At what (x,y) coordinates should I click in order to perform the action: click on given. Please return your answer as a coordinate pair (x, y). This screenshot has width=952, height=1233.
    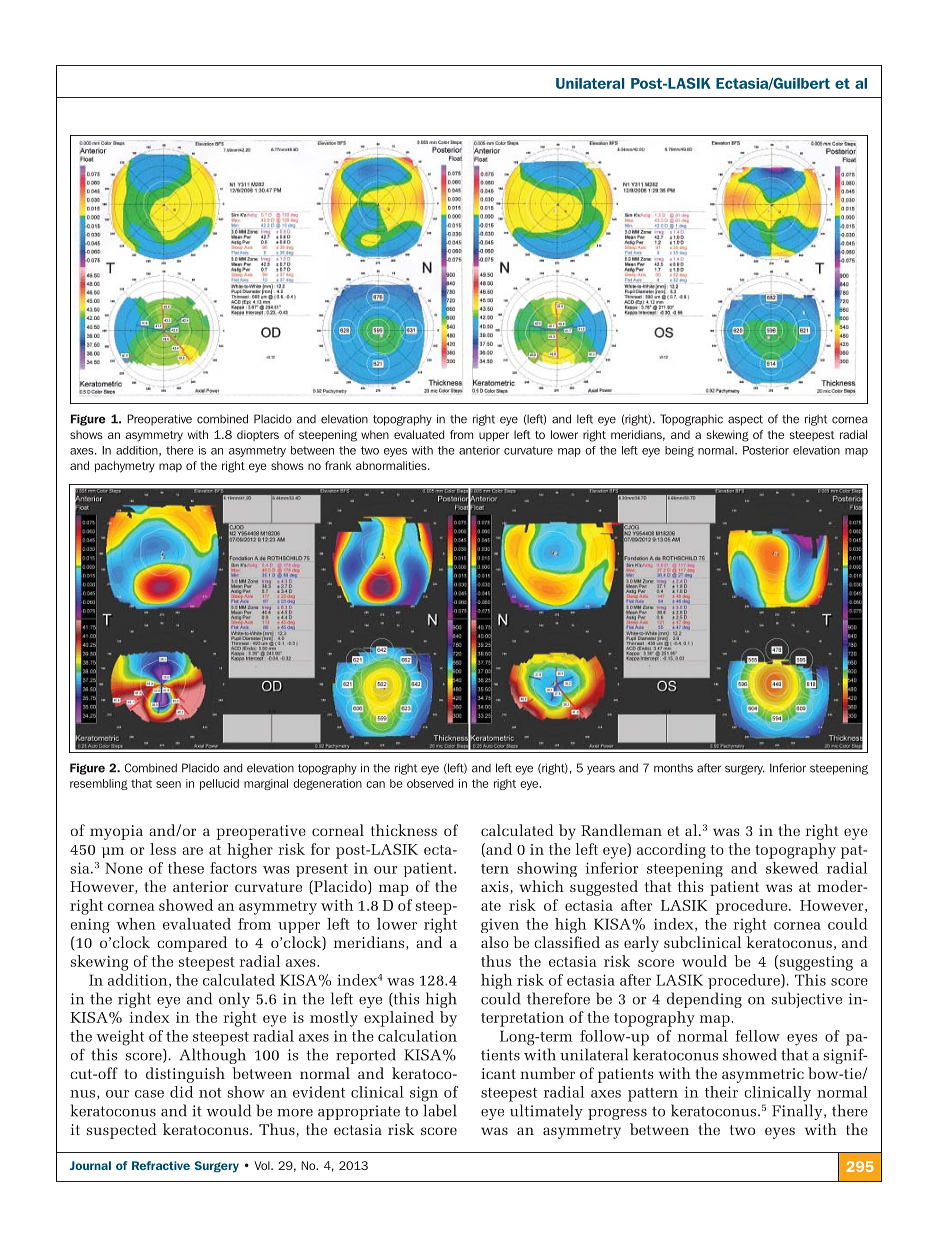
    Looking at the image, I should click on (500, 926).
